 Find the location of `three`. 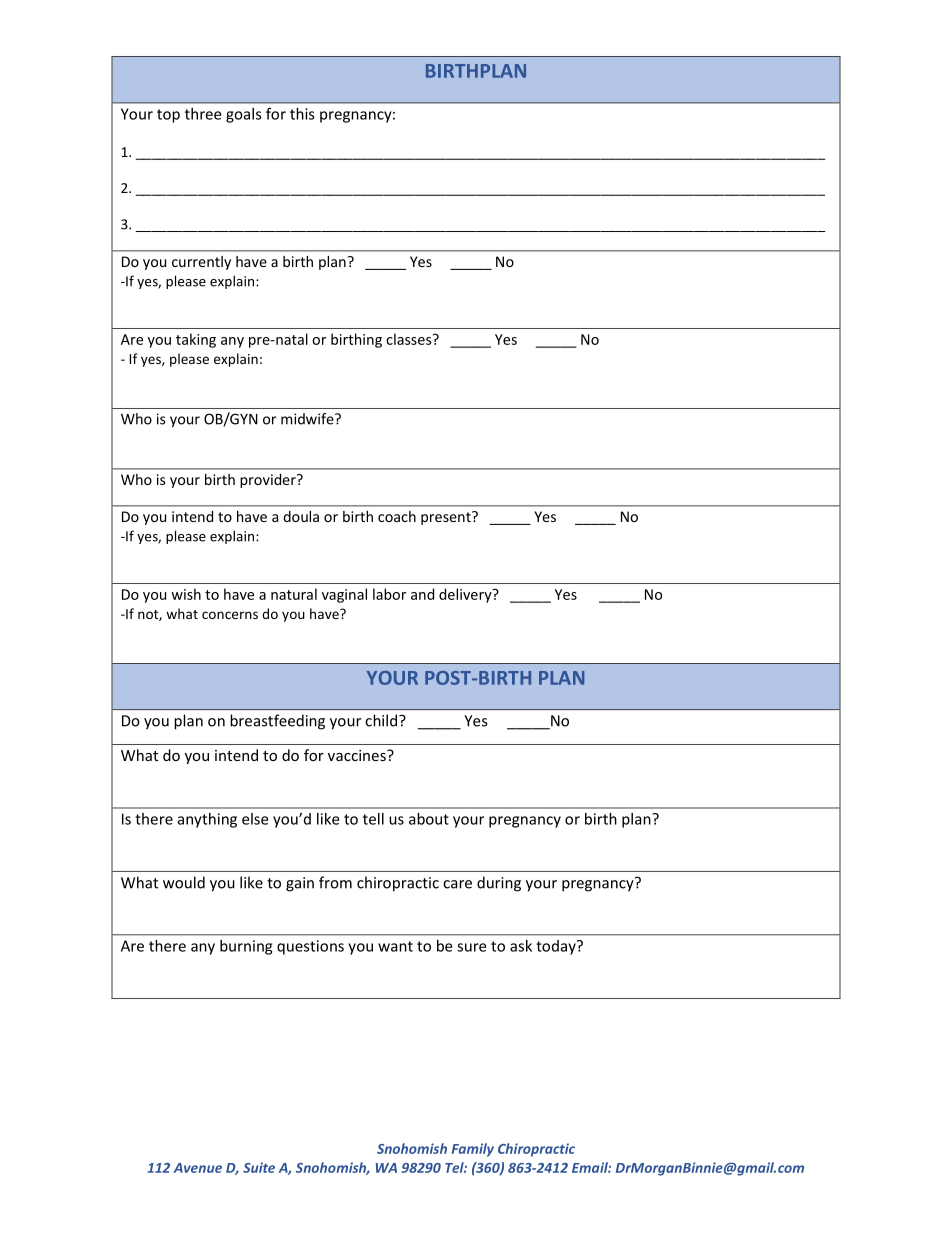

three is located at coordinates (203, 114).
